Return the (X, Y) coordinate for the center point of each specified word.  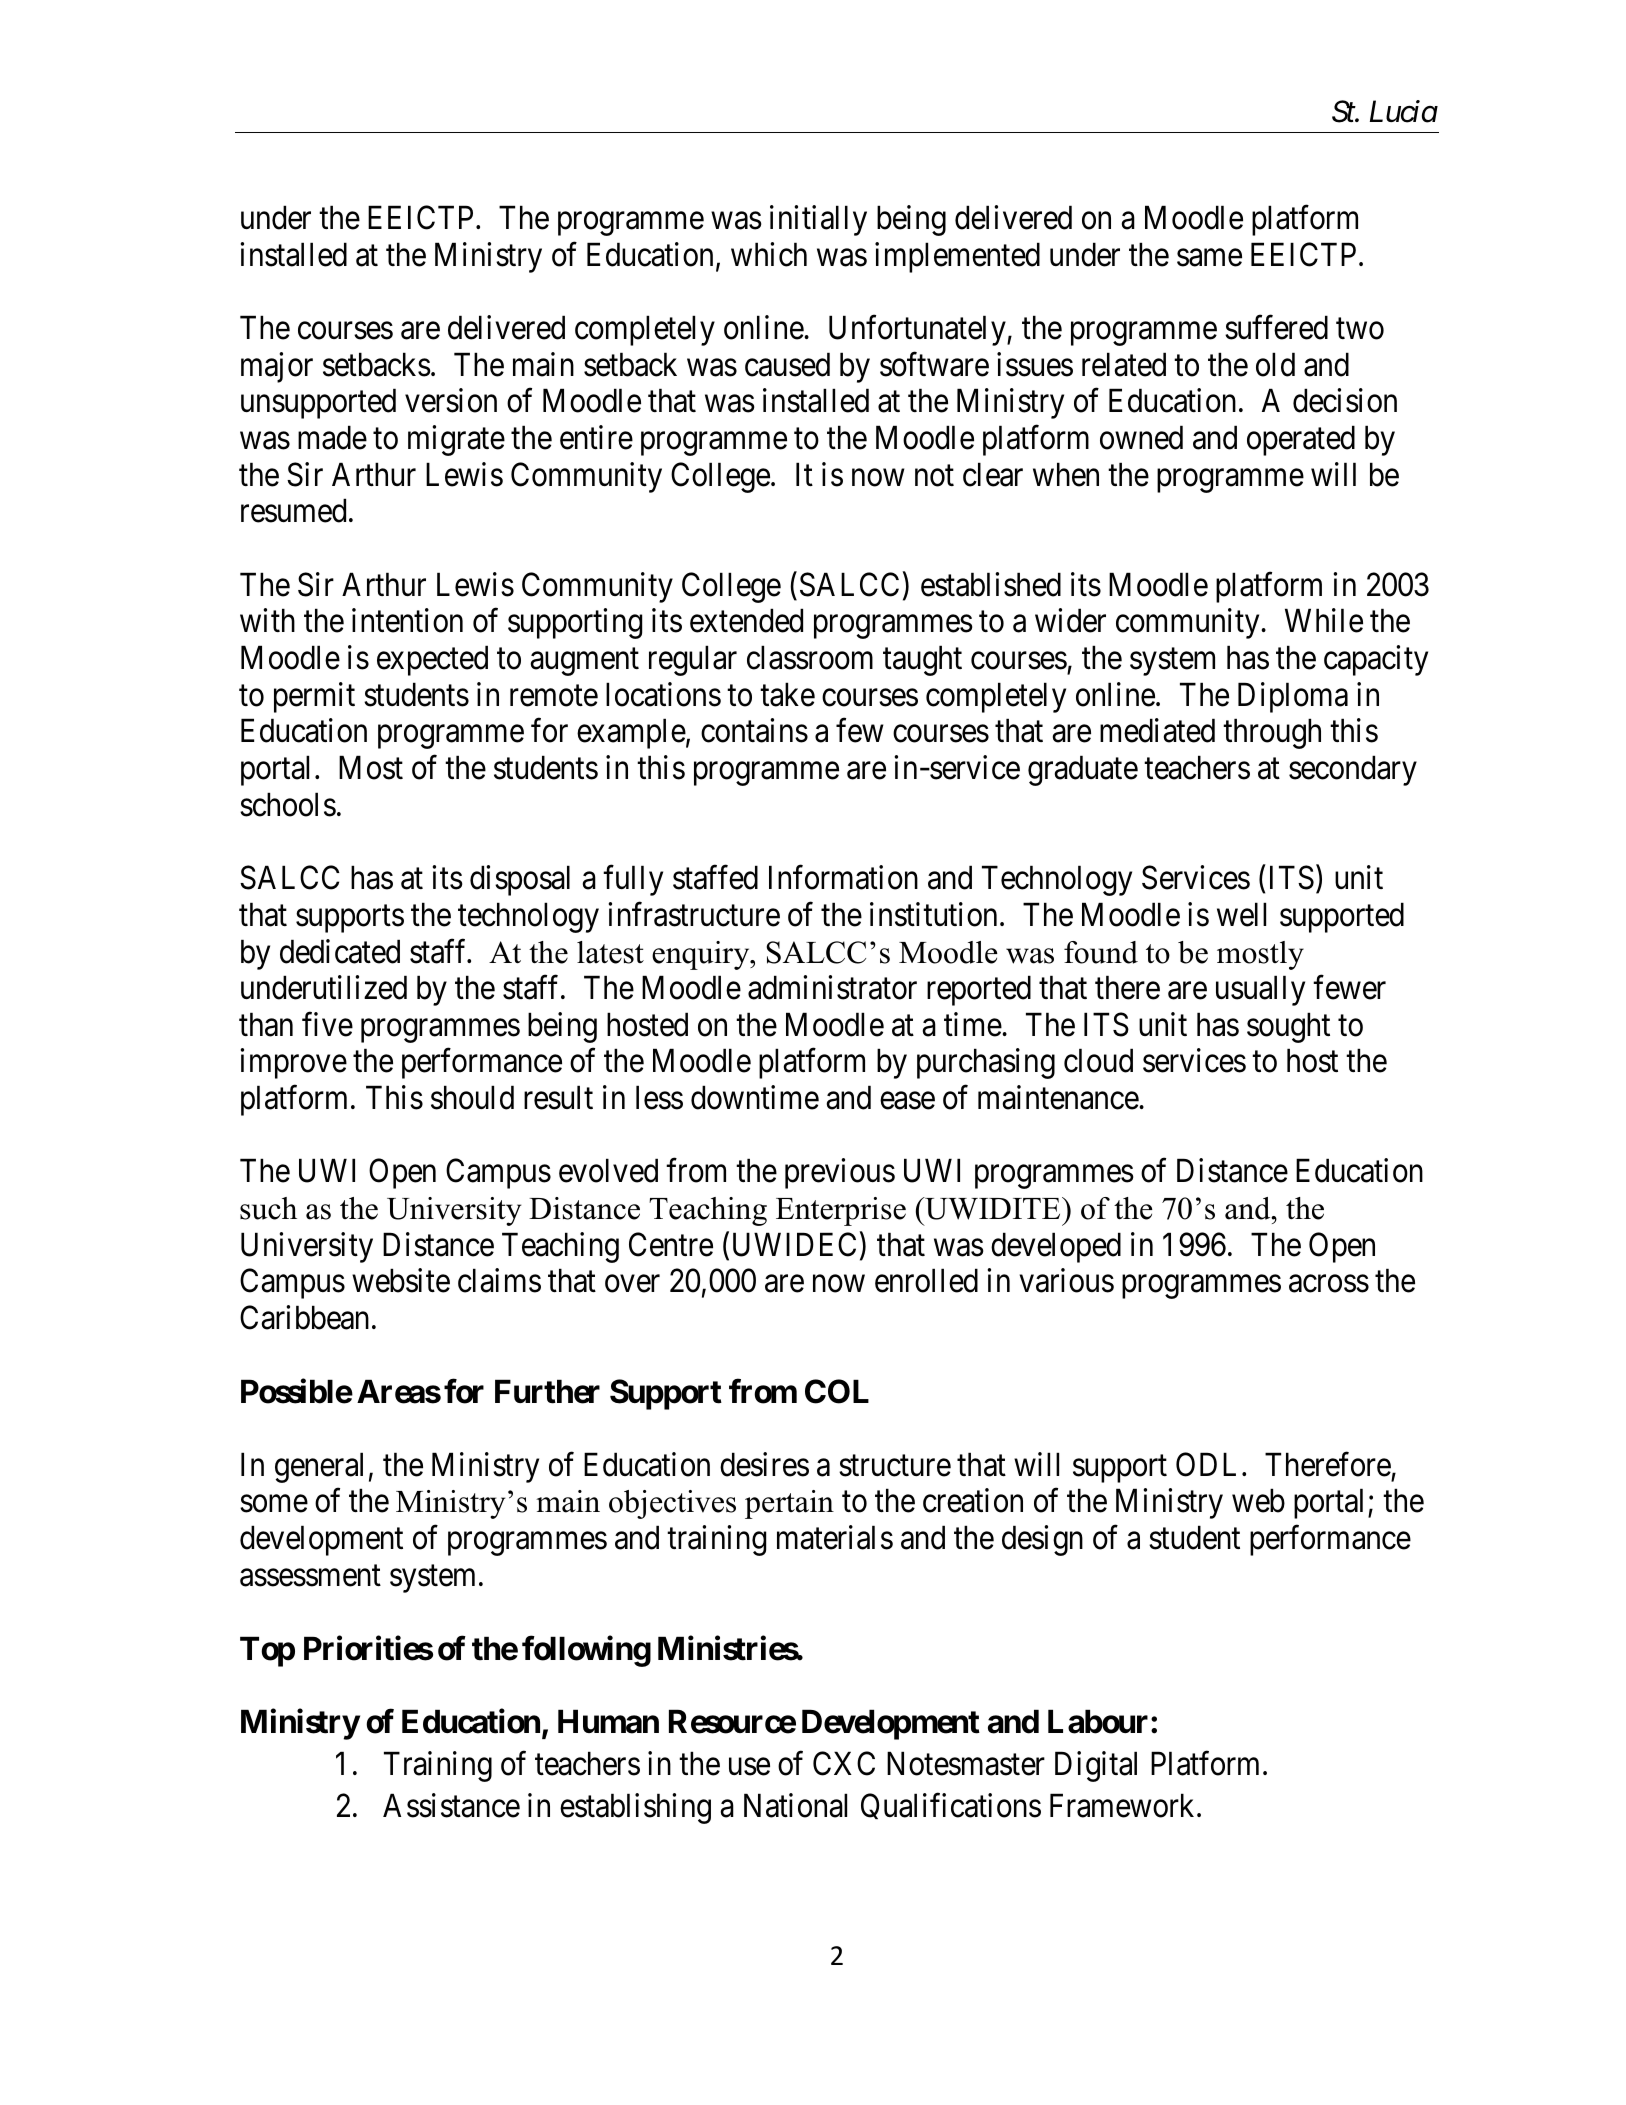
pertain (789, 1504)
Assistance (451, 1805)
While (1324, 621)
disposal (520, 880)
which (769, 254)
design (1042, 1540)
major (277, 367)
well (1241, 914)
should (472, 1097)
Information (843, 877)
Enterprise (841, 1211)
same (1209, 258)
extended (746, 621)
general (319, 1467)
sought (1288, 1027)
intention (407, 621)
